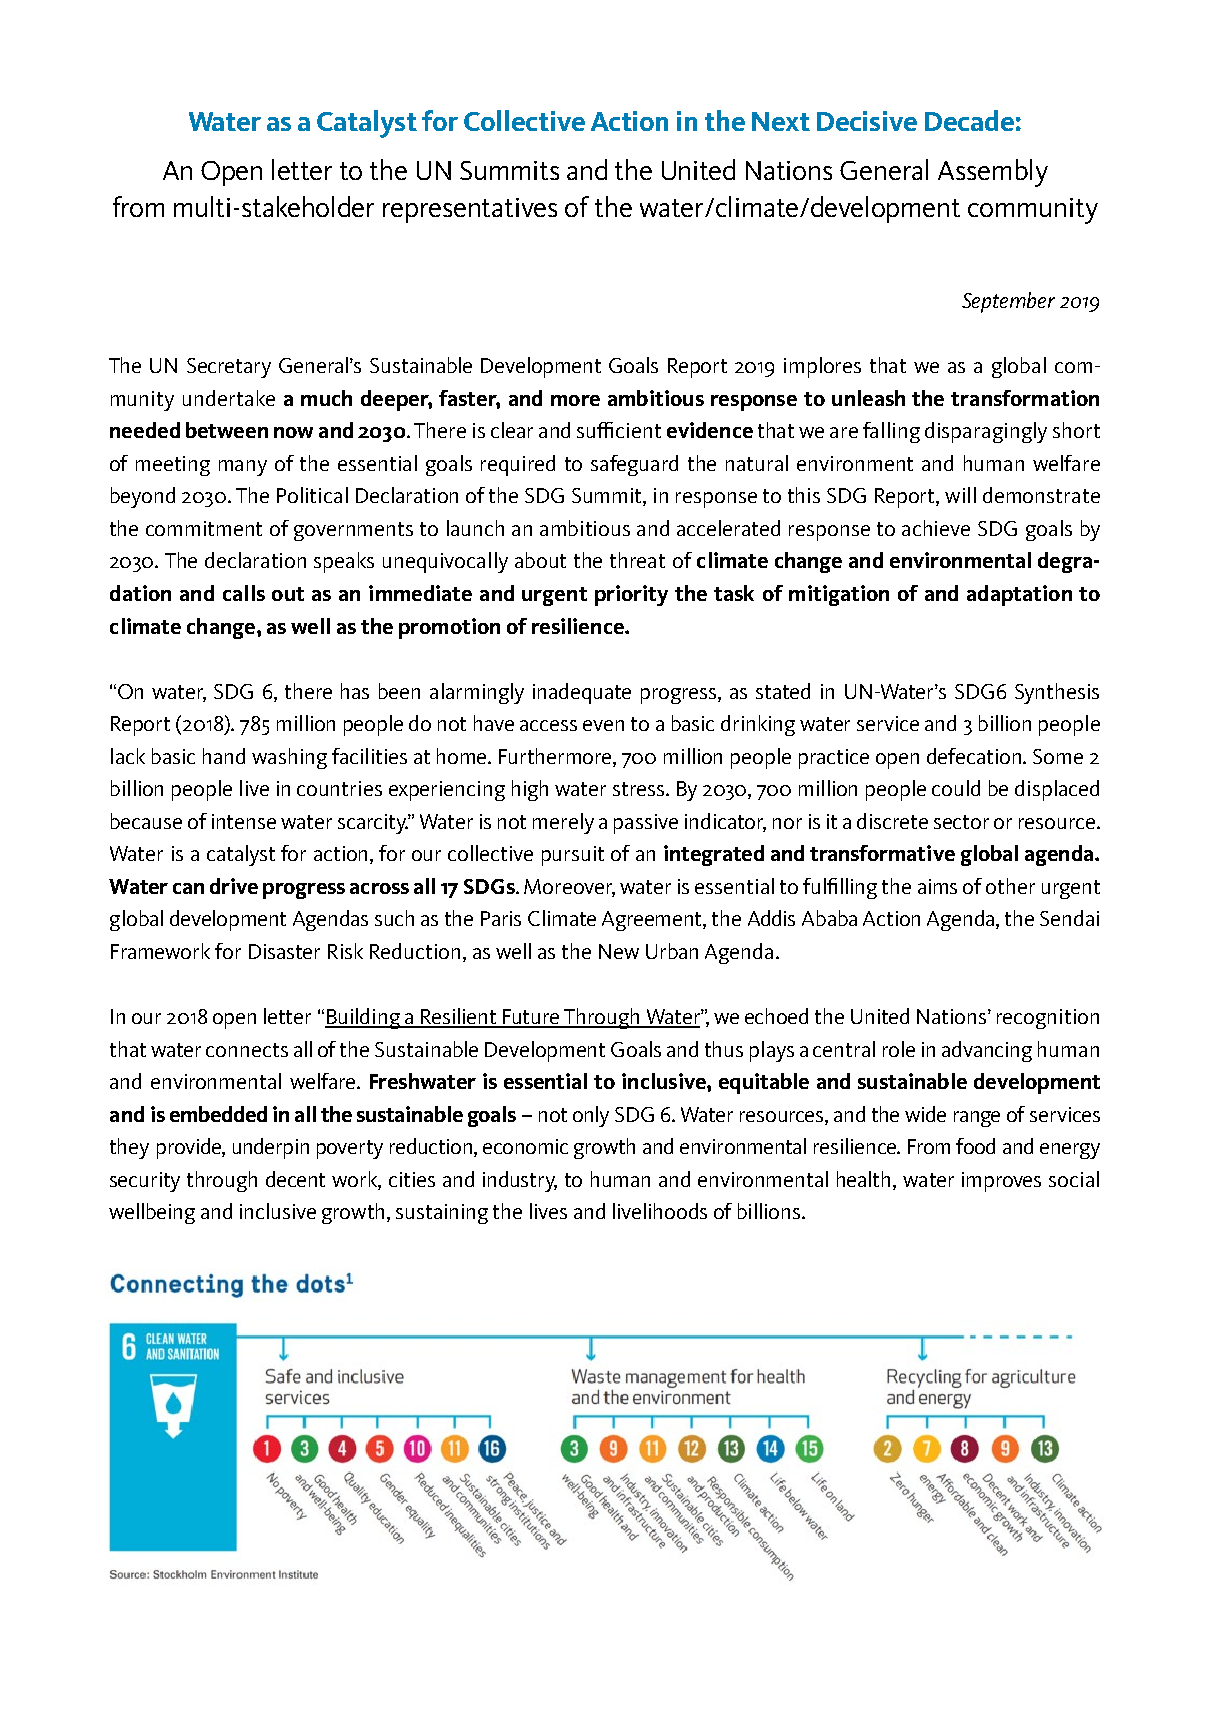  Describe the element at coordinates (355, 691) in the page. I see `has` at that location.
